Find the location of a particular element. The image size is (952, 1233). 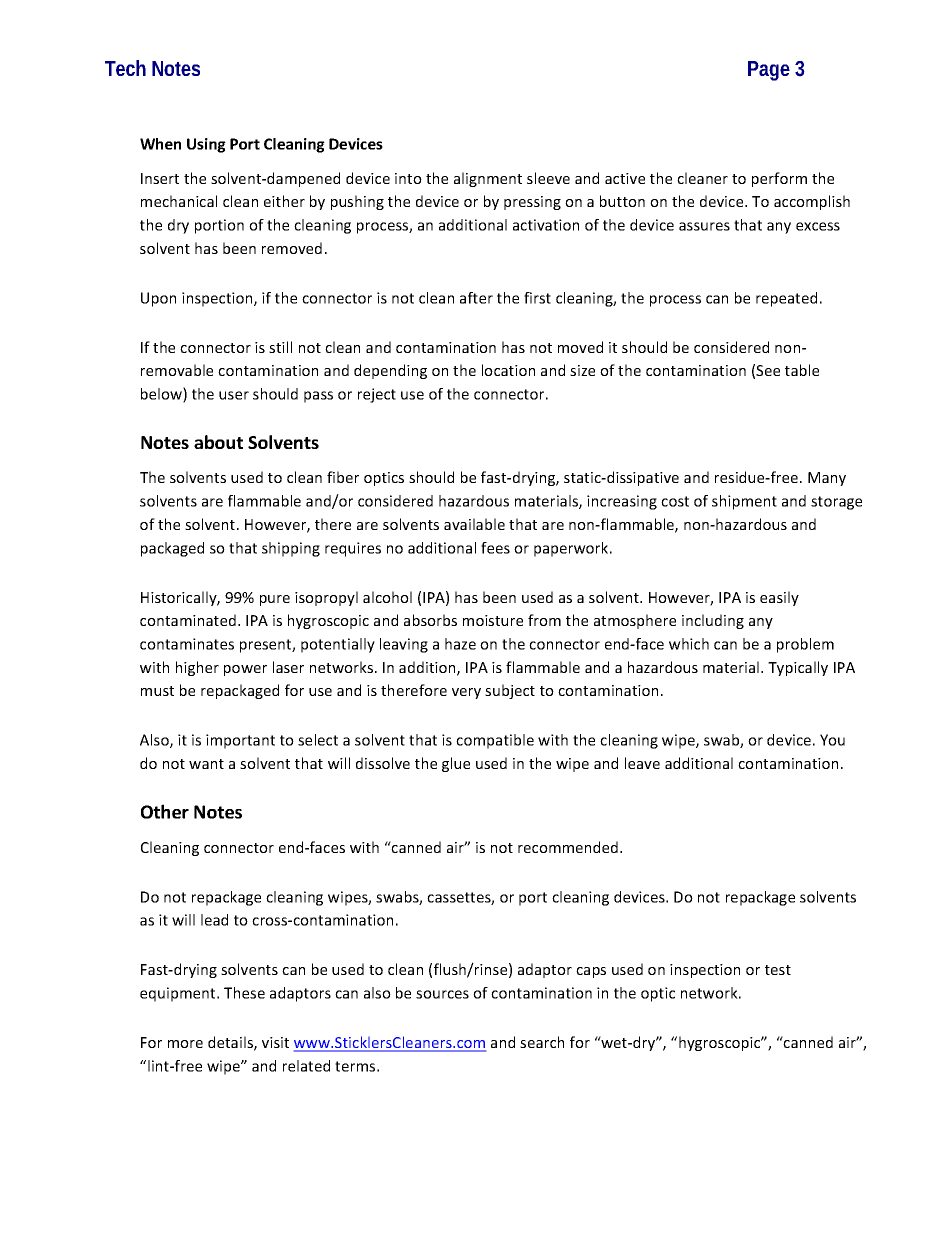

visit is located at coordinates (275, 1042).
